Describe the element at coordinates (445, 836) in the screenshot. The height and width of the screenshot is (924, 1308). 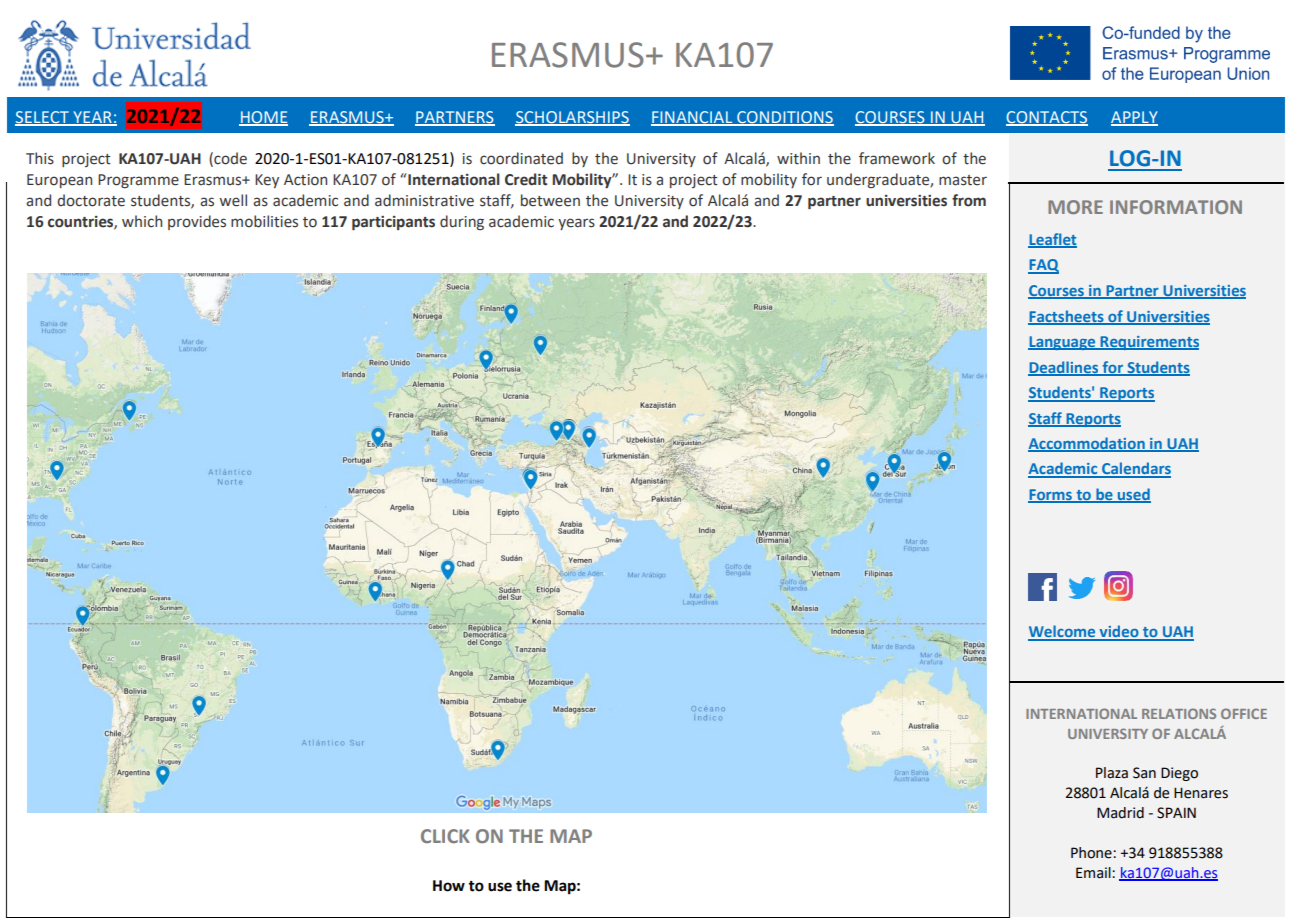
I see `CLICK` at that location.
